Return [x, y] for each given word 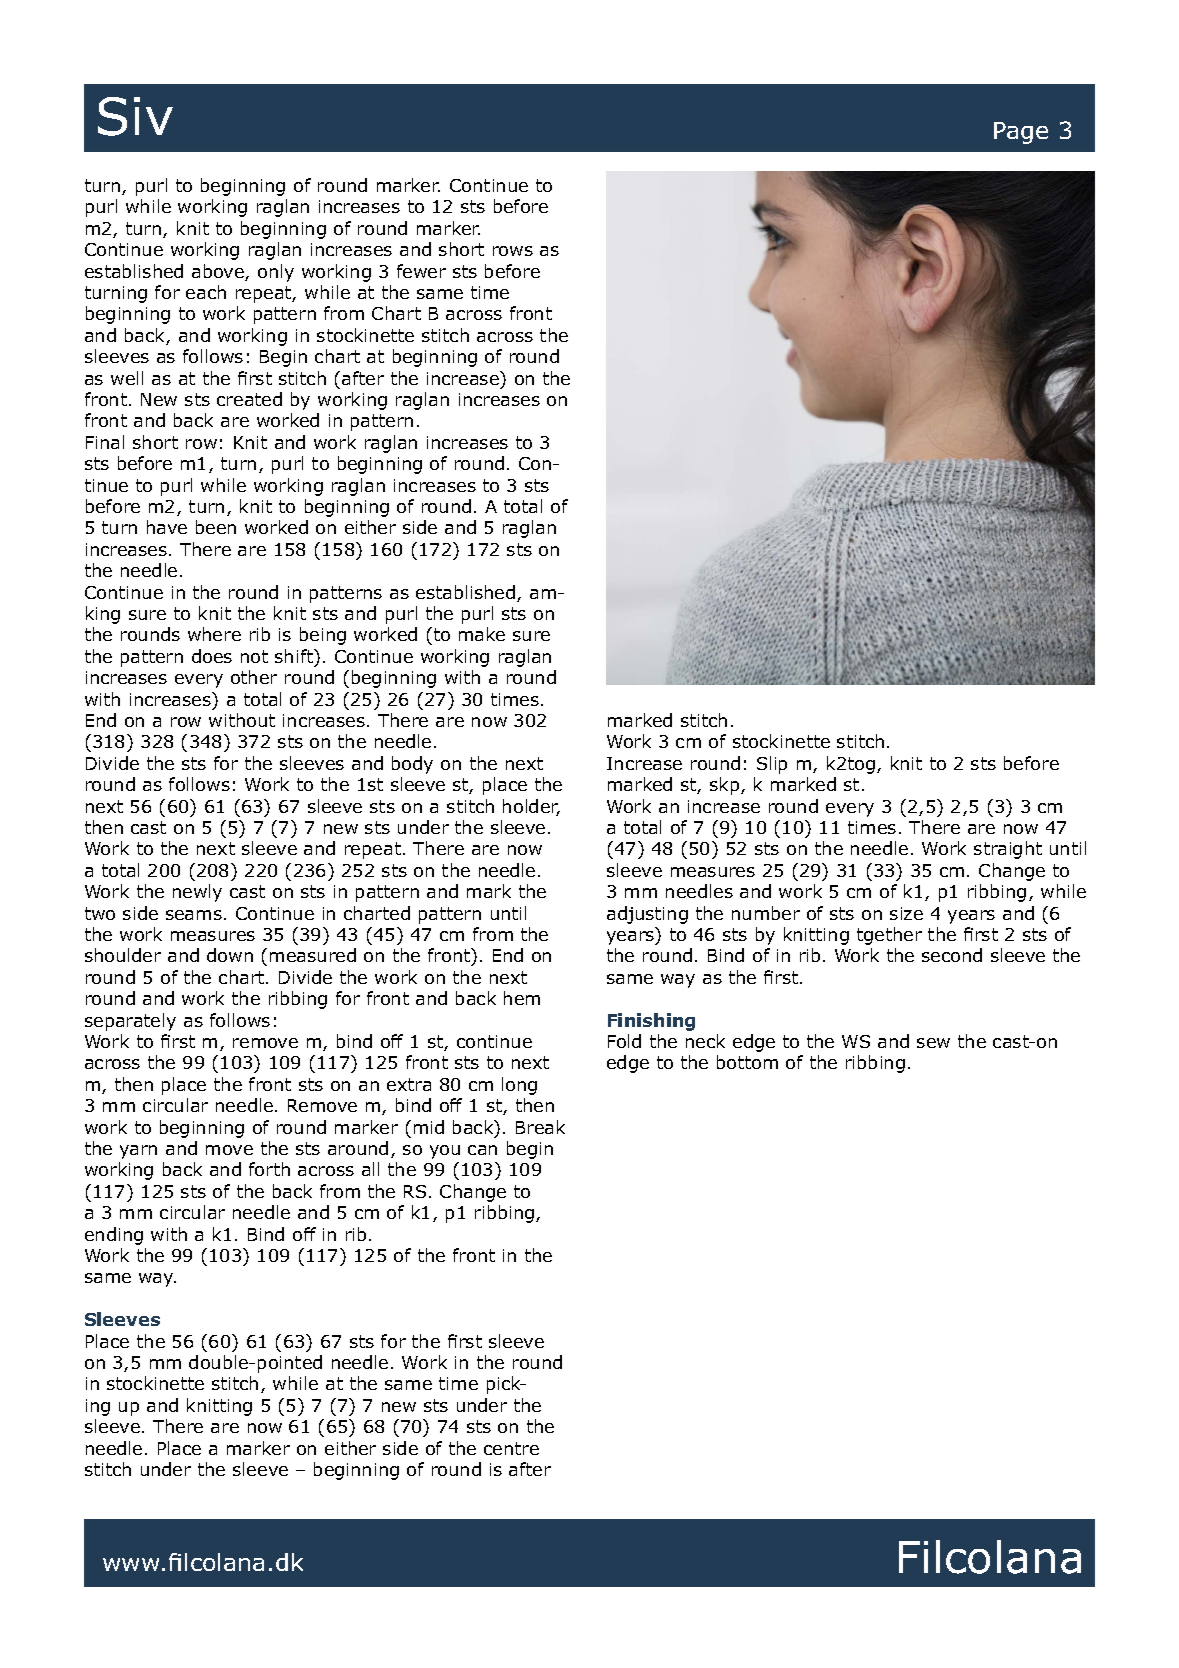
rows [513, 251]
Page [1021, 133]
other [254, 677]
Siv [135, 116]
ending [114, 1236]
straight [1008, 850]
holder [531, 807]
